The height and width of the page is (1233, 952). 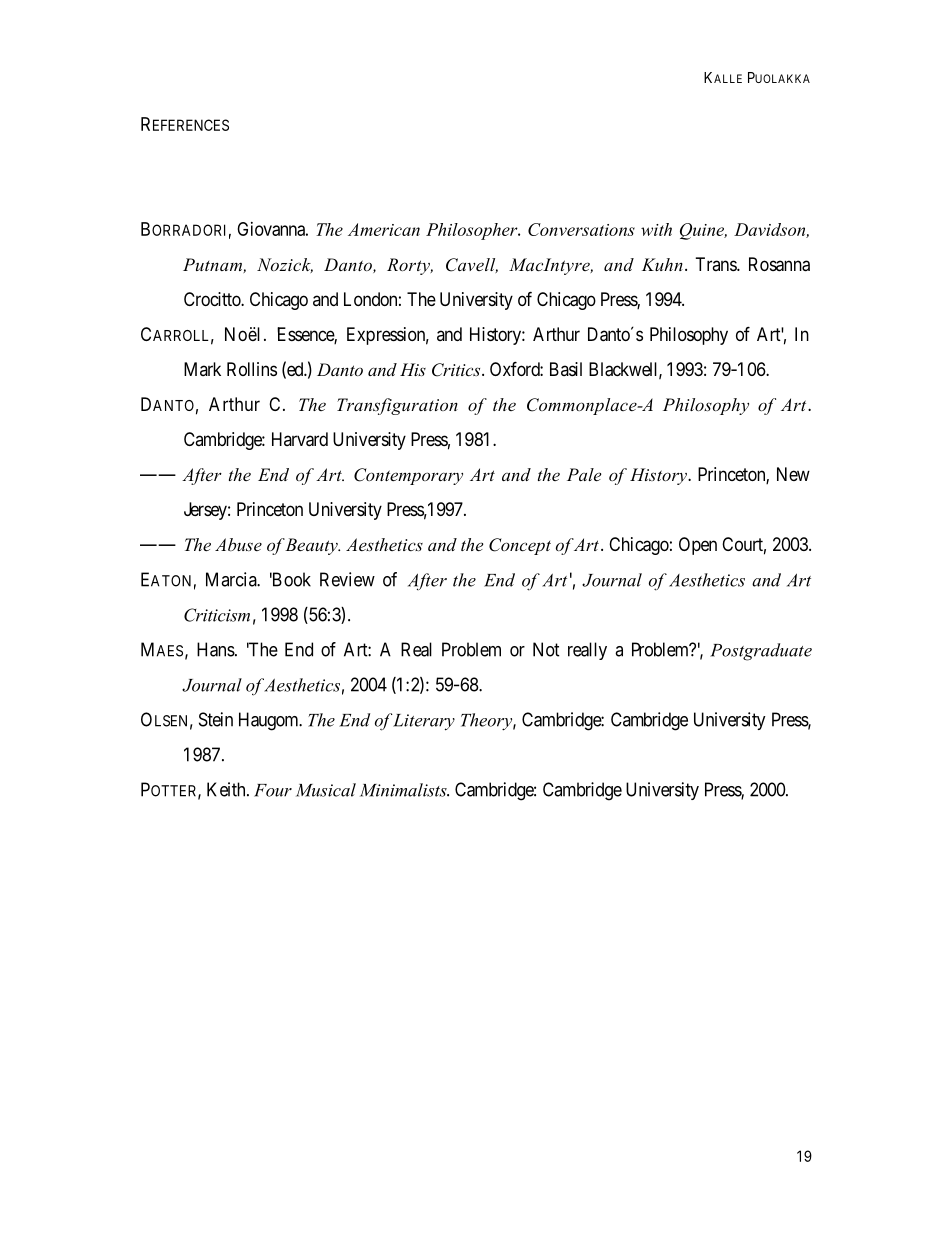 I want to click on American, so click(x=384, y=229).
